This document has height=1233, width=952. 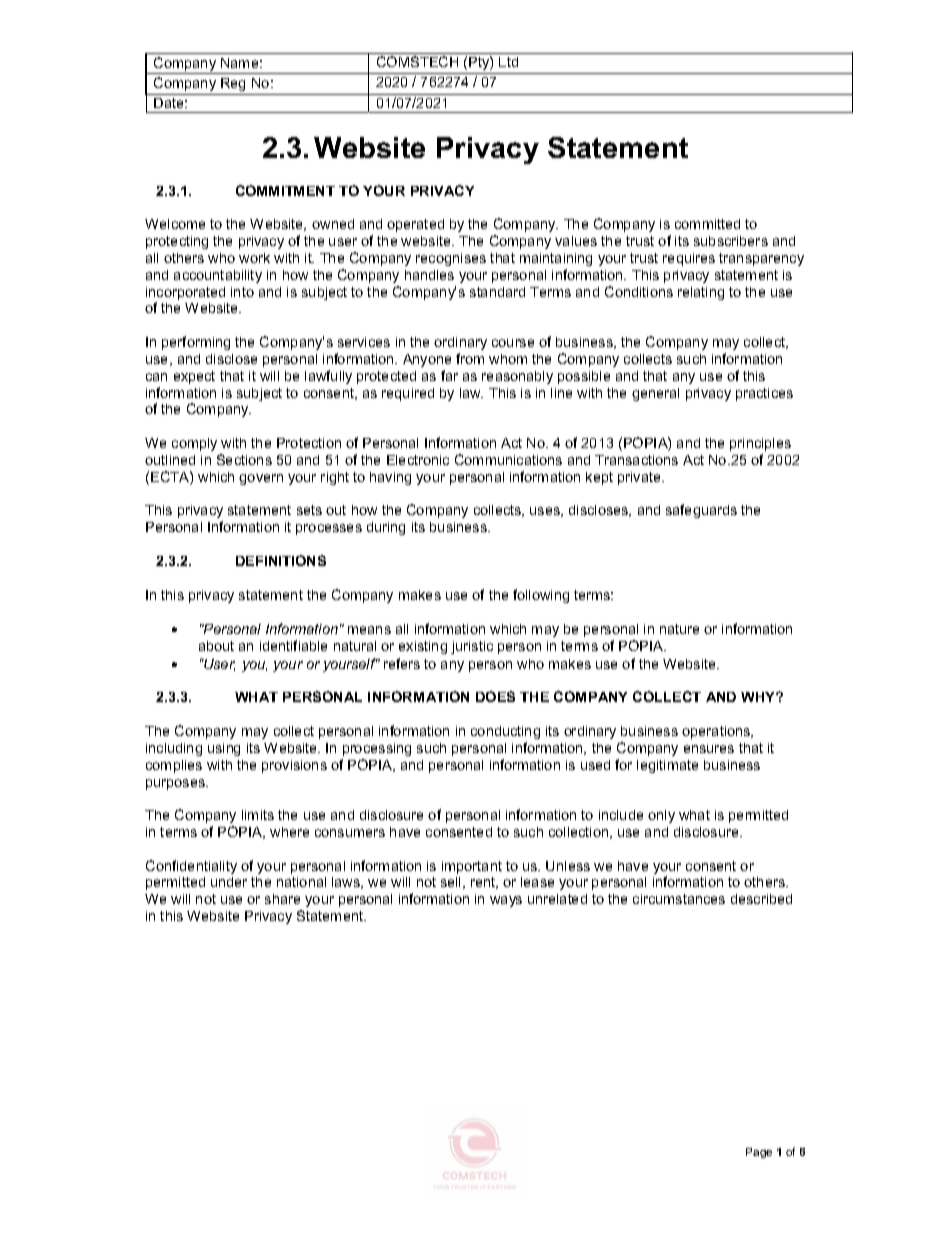 I want to click on existing, so click(x=423, y=647).
